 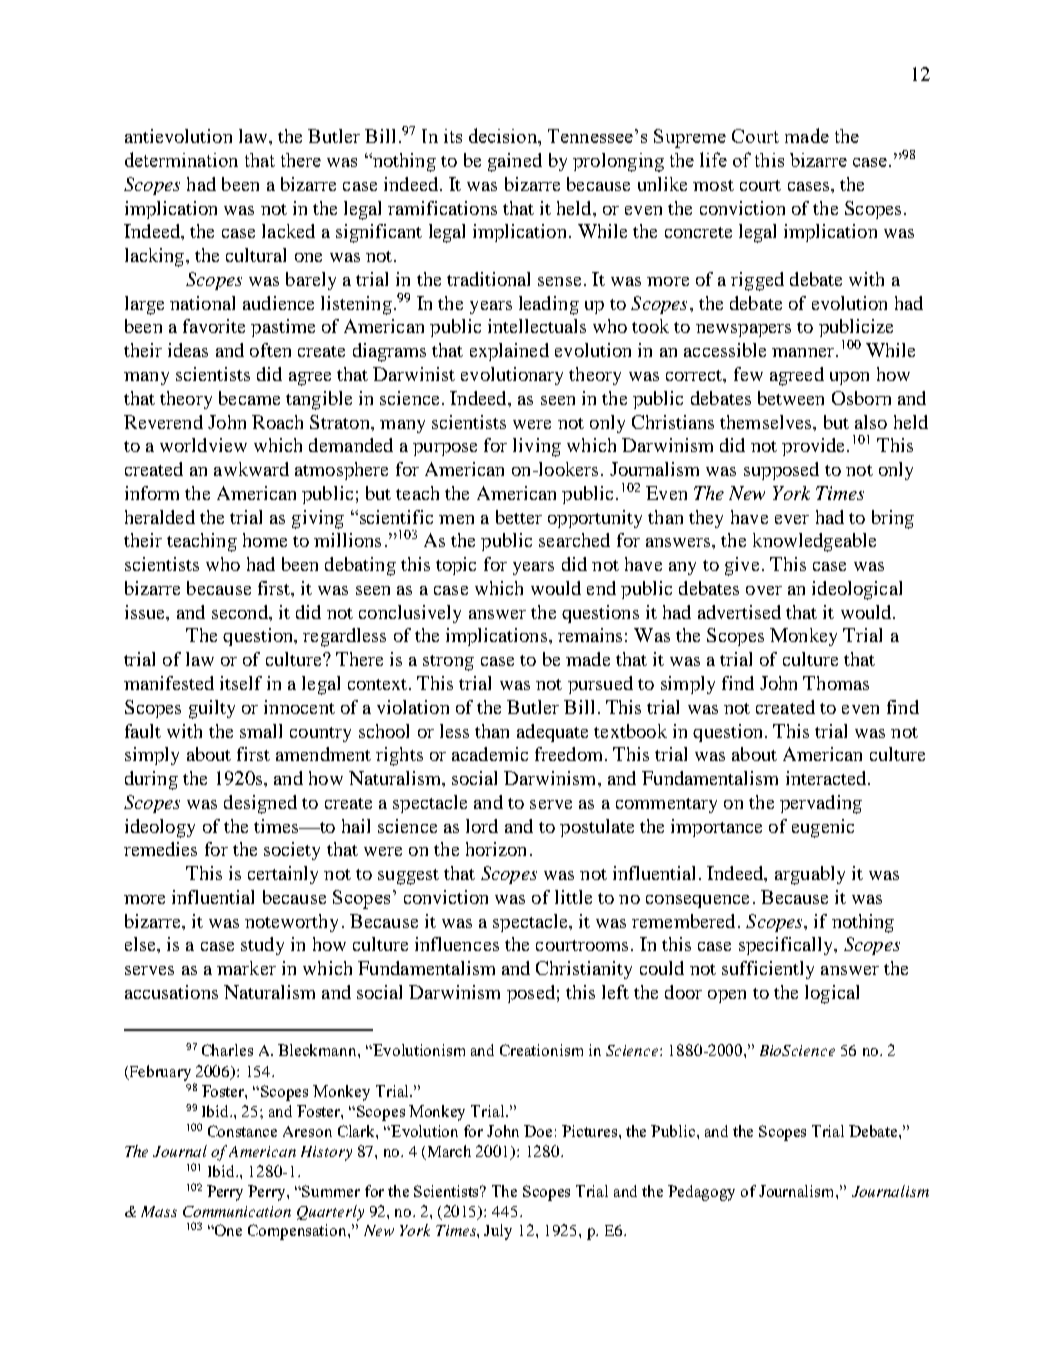 I want to click on Thomas, so click(x=836, y=683).
